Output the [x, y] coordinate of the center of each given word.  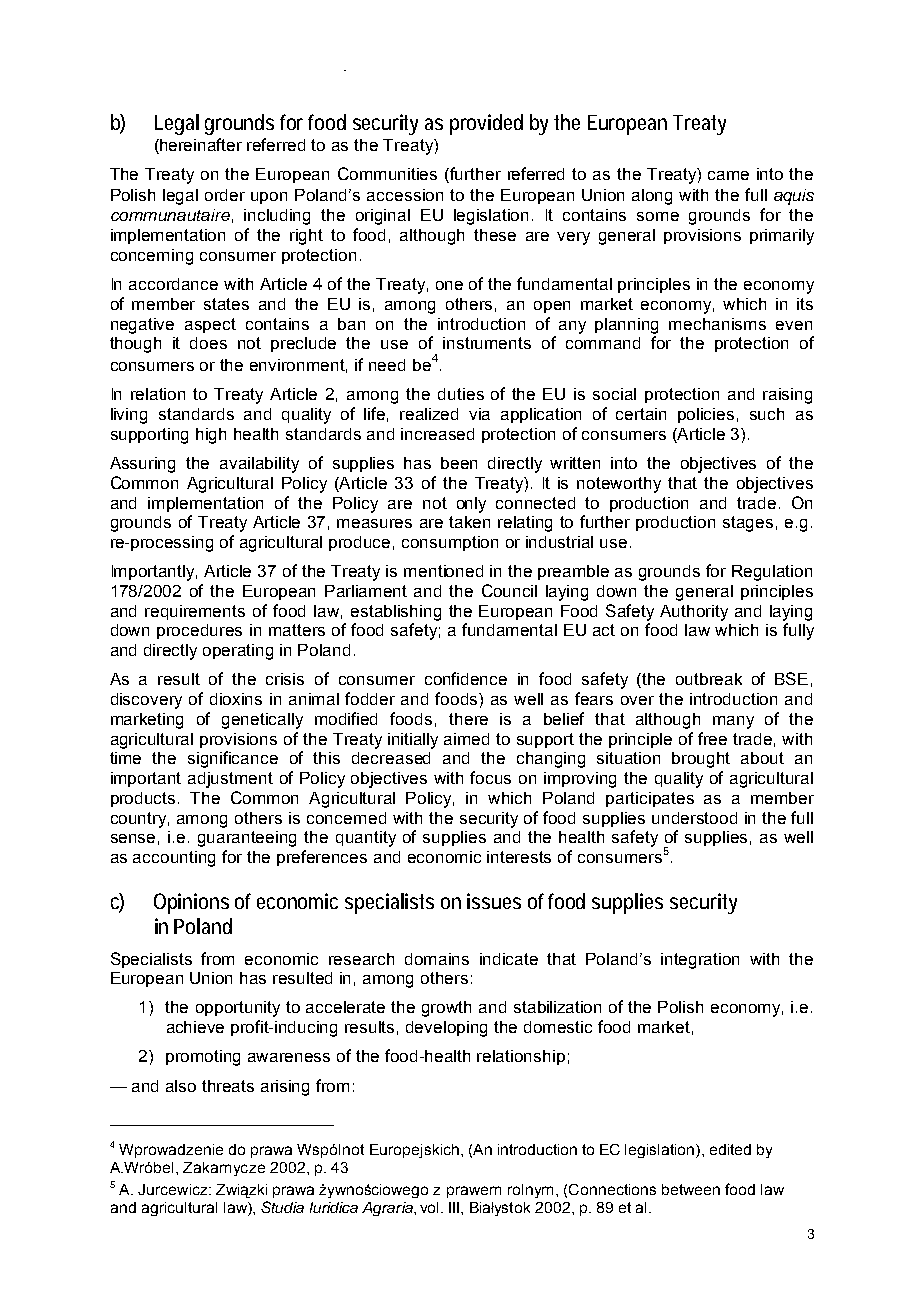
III [455, 1207]
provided [486, 124]
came [728, 175]
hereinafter [200, 146]
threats [228, 1086]
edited [730, 1149]
